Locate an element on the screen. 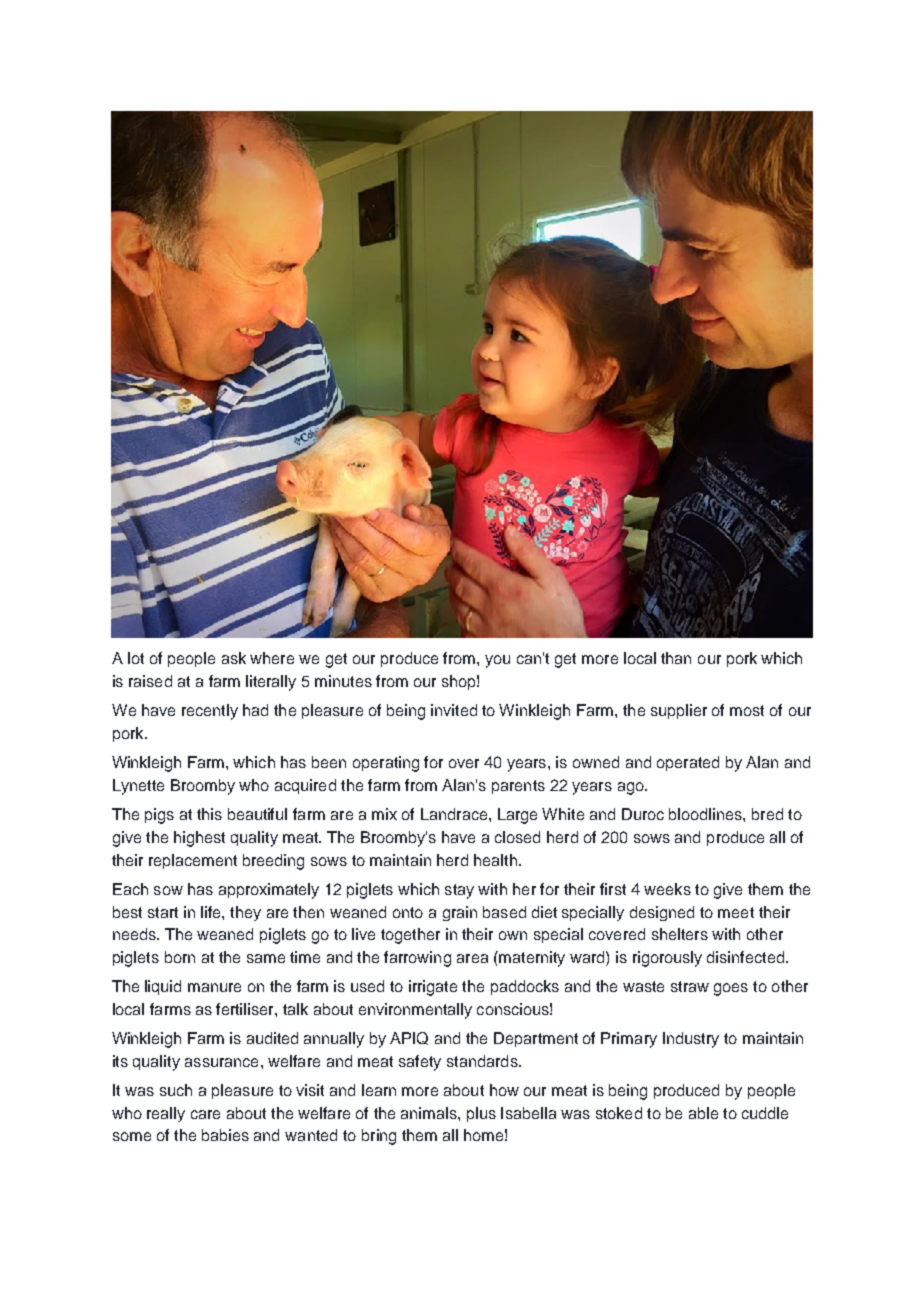  you is located at coordinates (497, 661).
